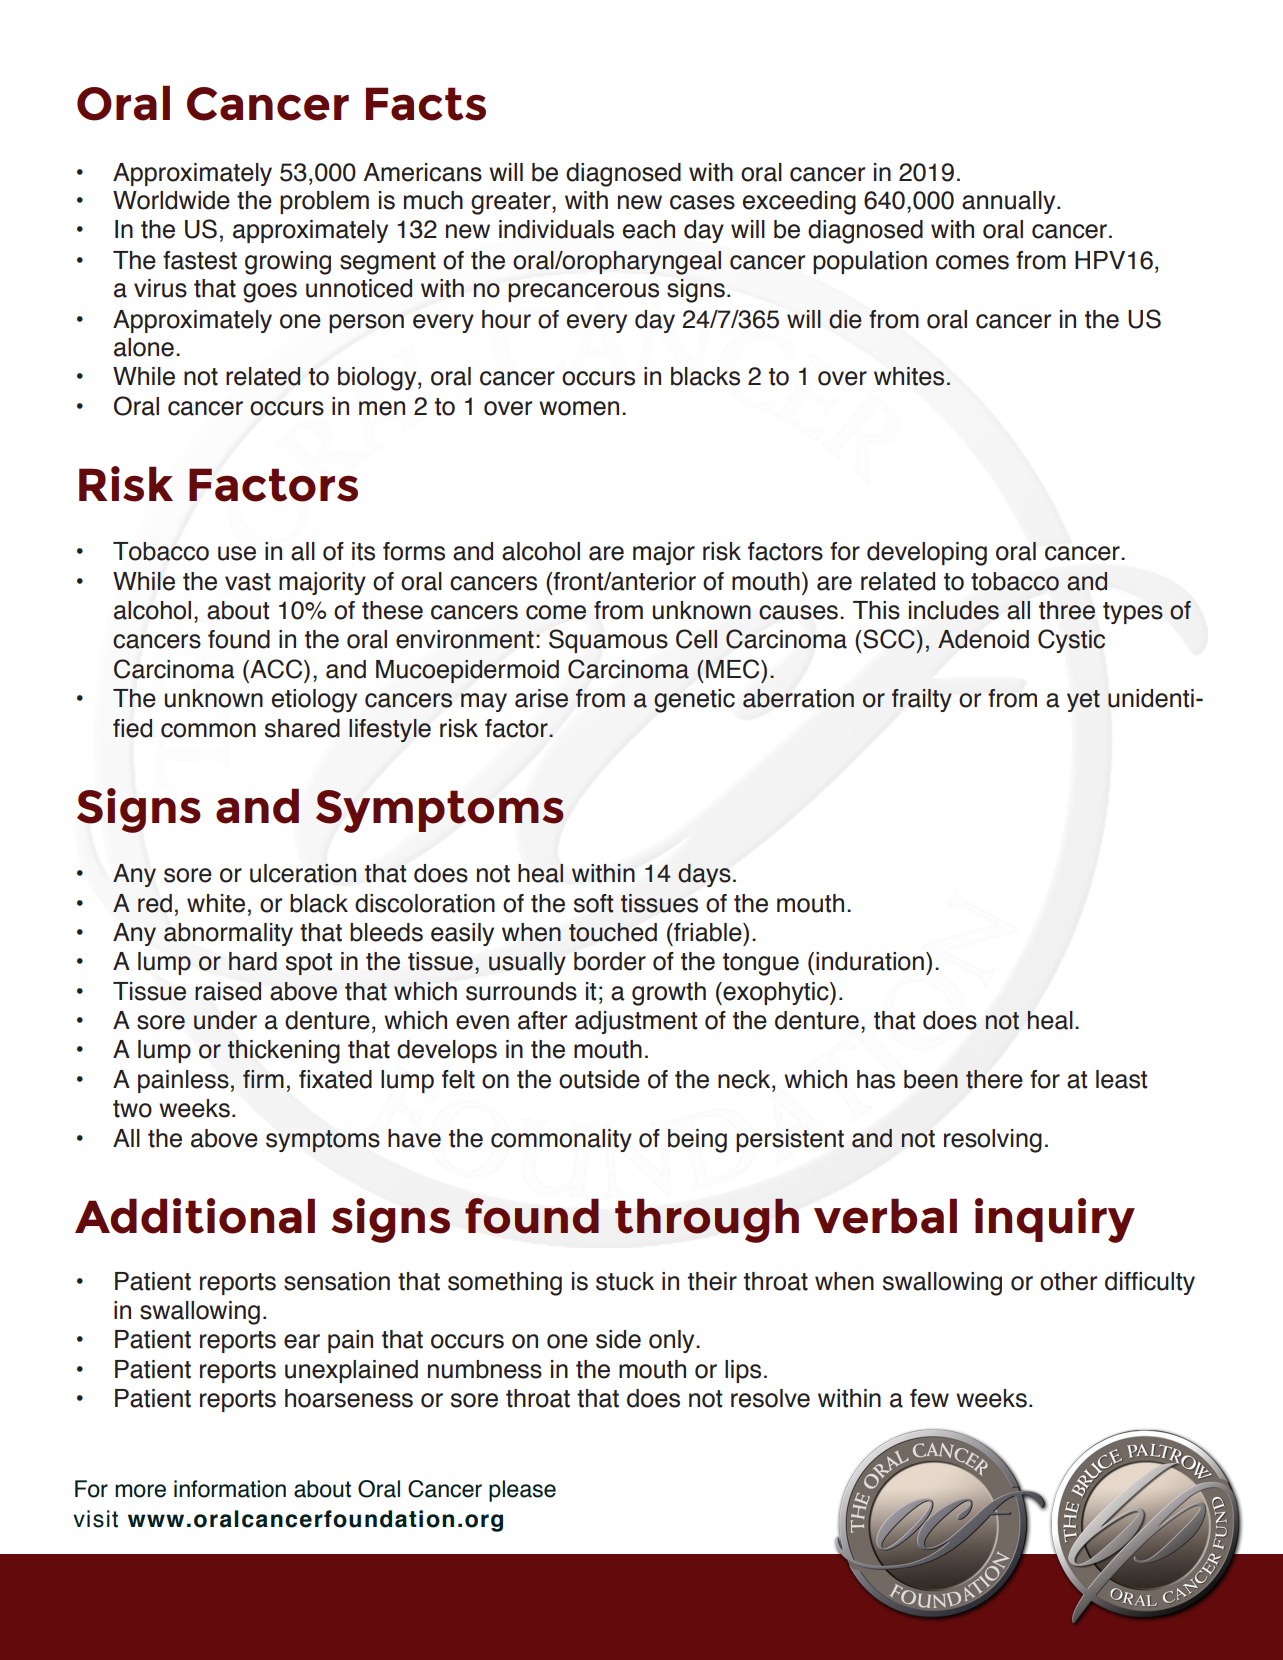  What do you see at coordinates (522, 1491) in the document?
I see `please` at bounding box center [522, 1491].
